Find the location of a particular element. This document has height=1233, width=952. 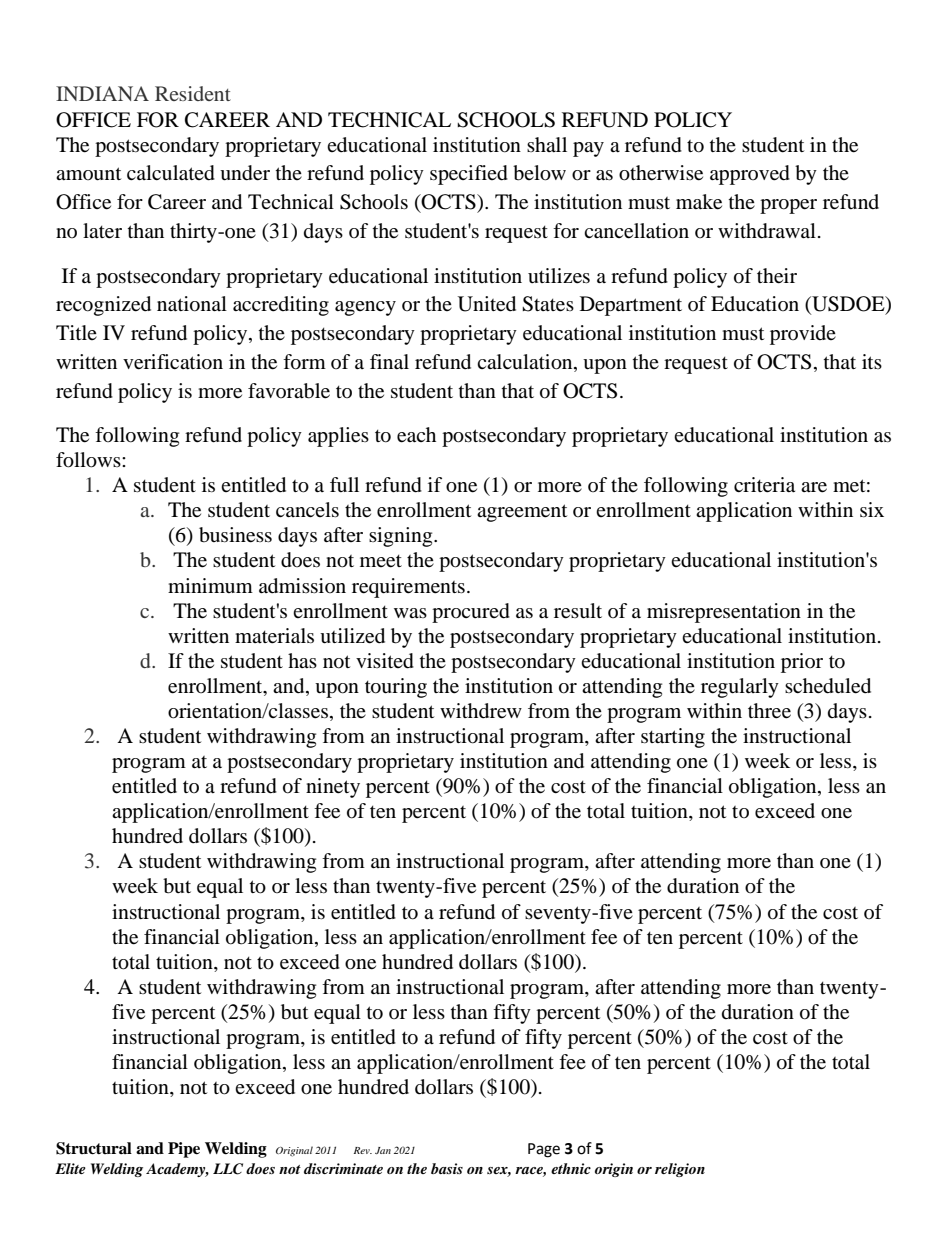

Resident is located at coordinates (193, 93).
